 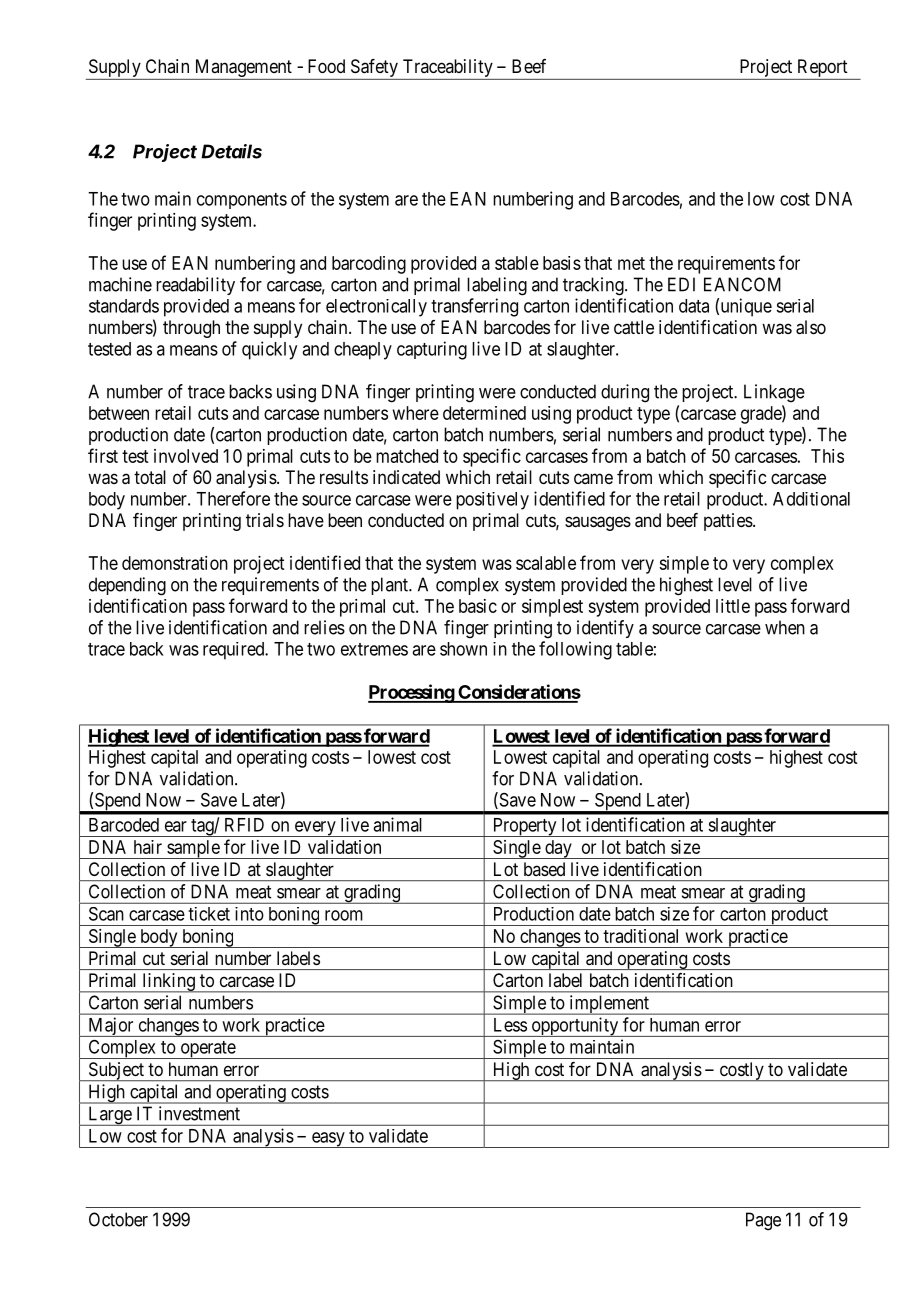 What do you see at coordinates (244, 68) in the screenshot?
I see `Management` at bounding box center [244, 68].
